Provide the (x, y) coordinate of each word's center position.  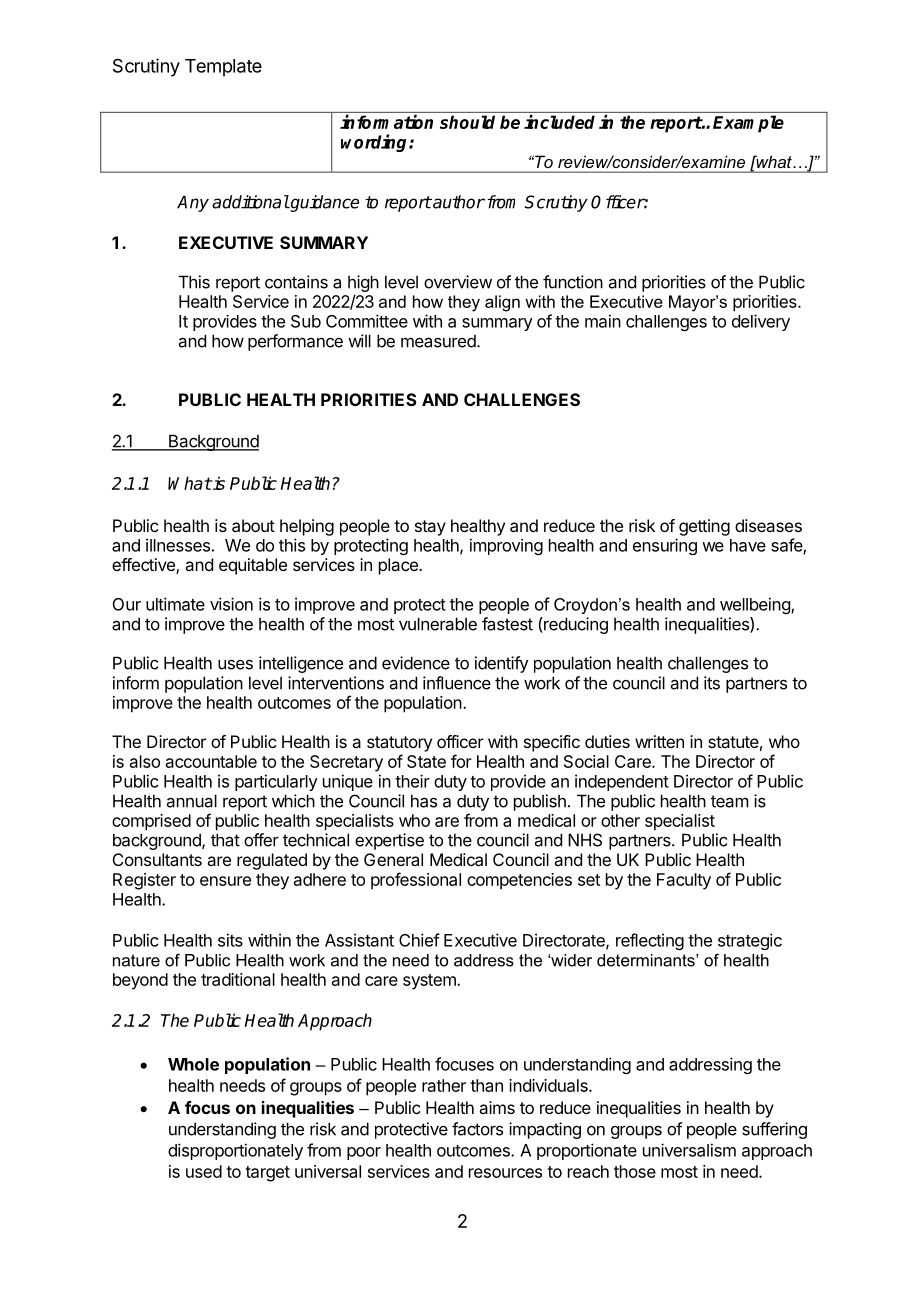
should (467, 122)
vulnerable (438, 624)
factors (477, 1129)
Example (748, 124)
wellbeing (756, 605)
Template (223, 68)
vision (231, 604)
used (204, 1171)
